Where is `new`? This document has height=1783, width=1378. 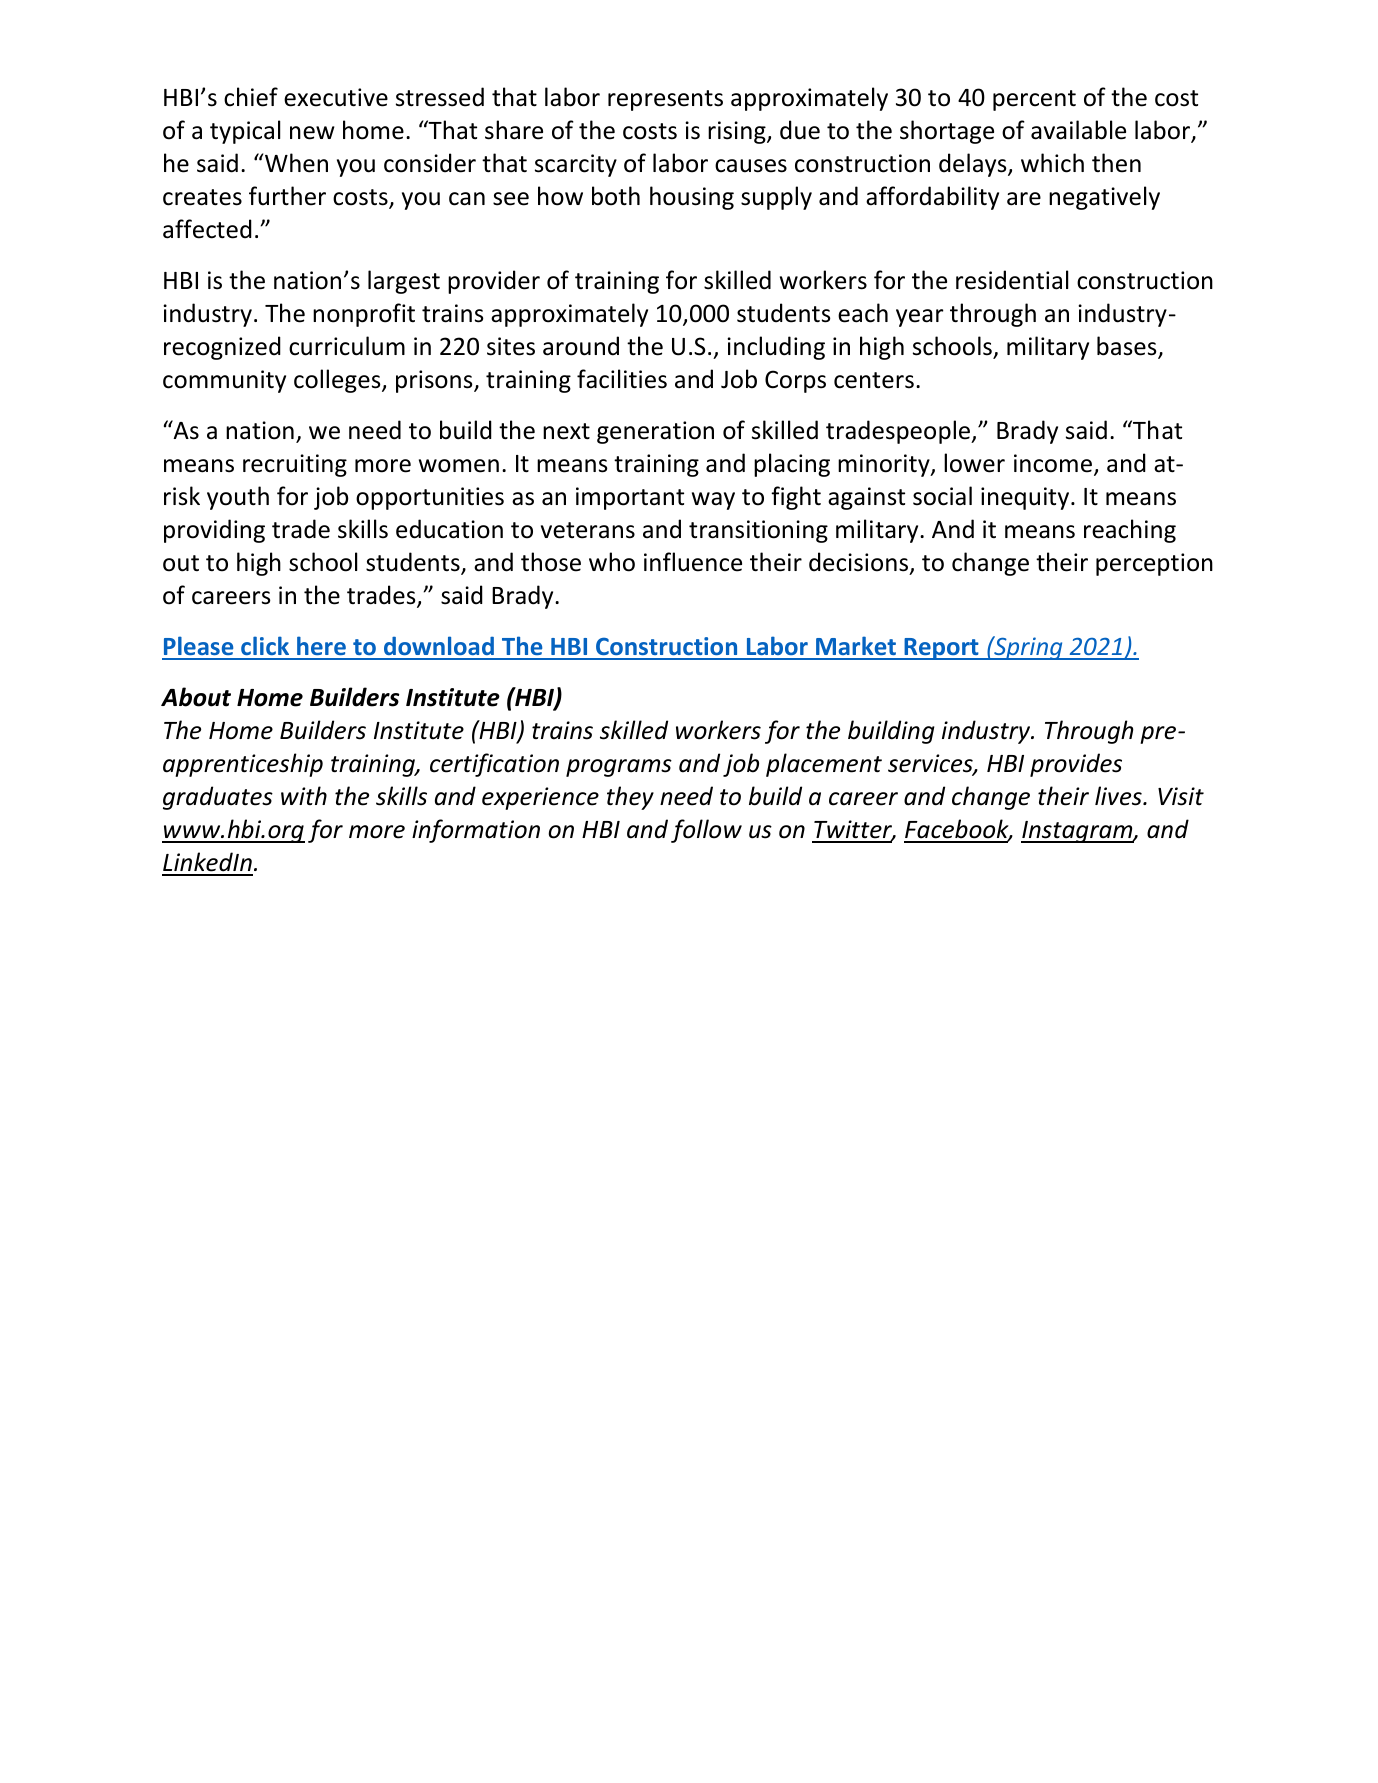 new is located at coordinates (312, 133).
